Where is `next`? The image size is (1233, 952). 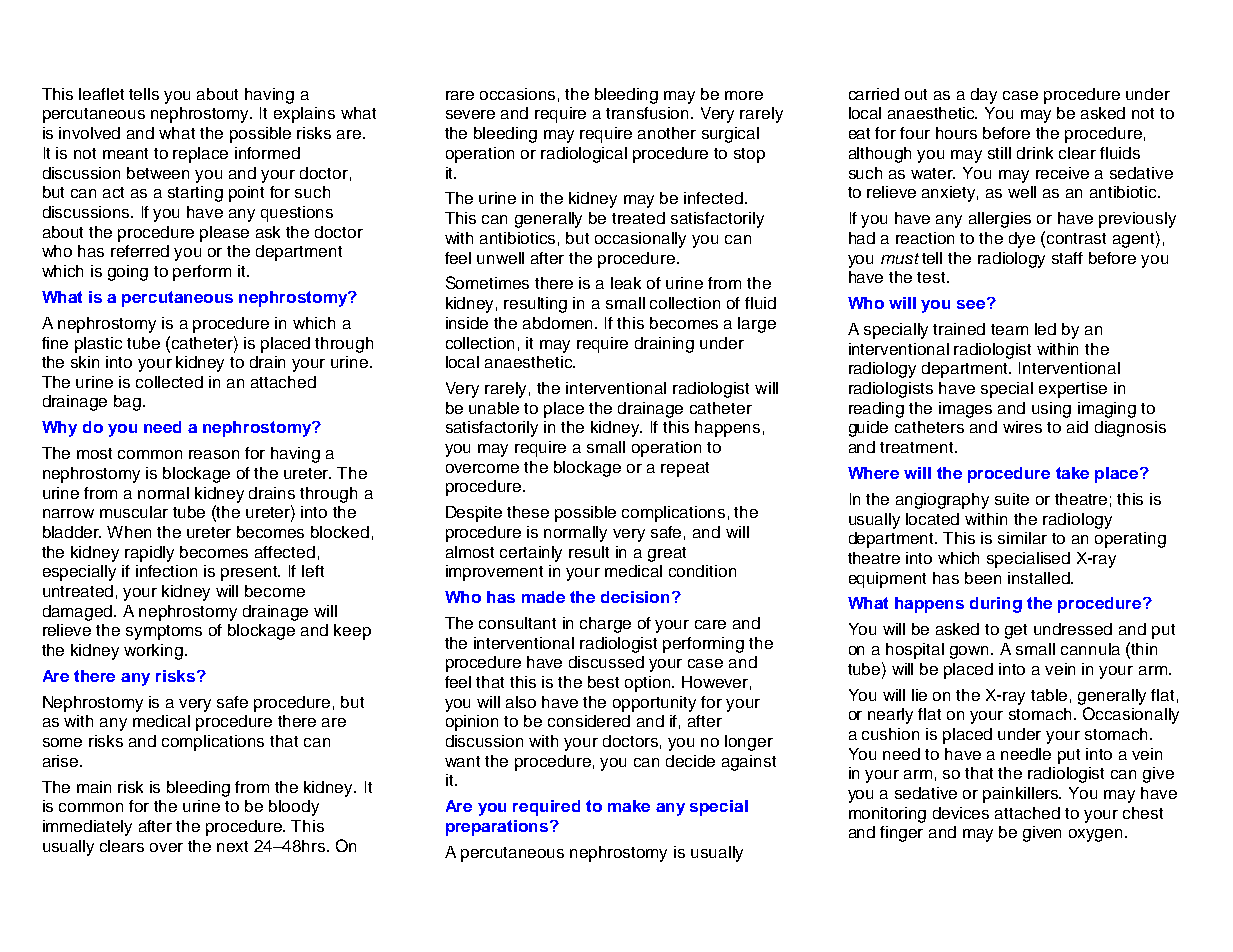 next is located at coordinates (232, 846).
